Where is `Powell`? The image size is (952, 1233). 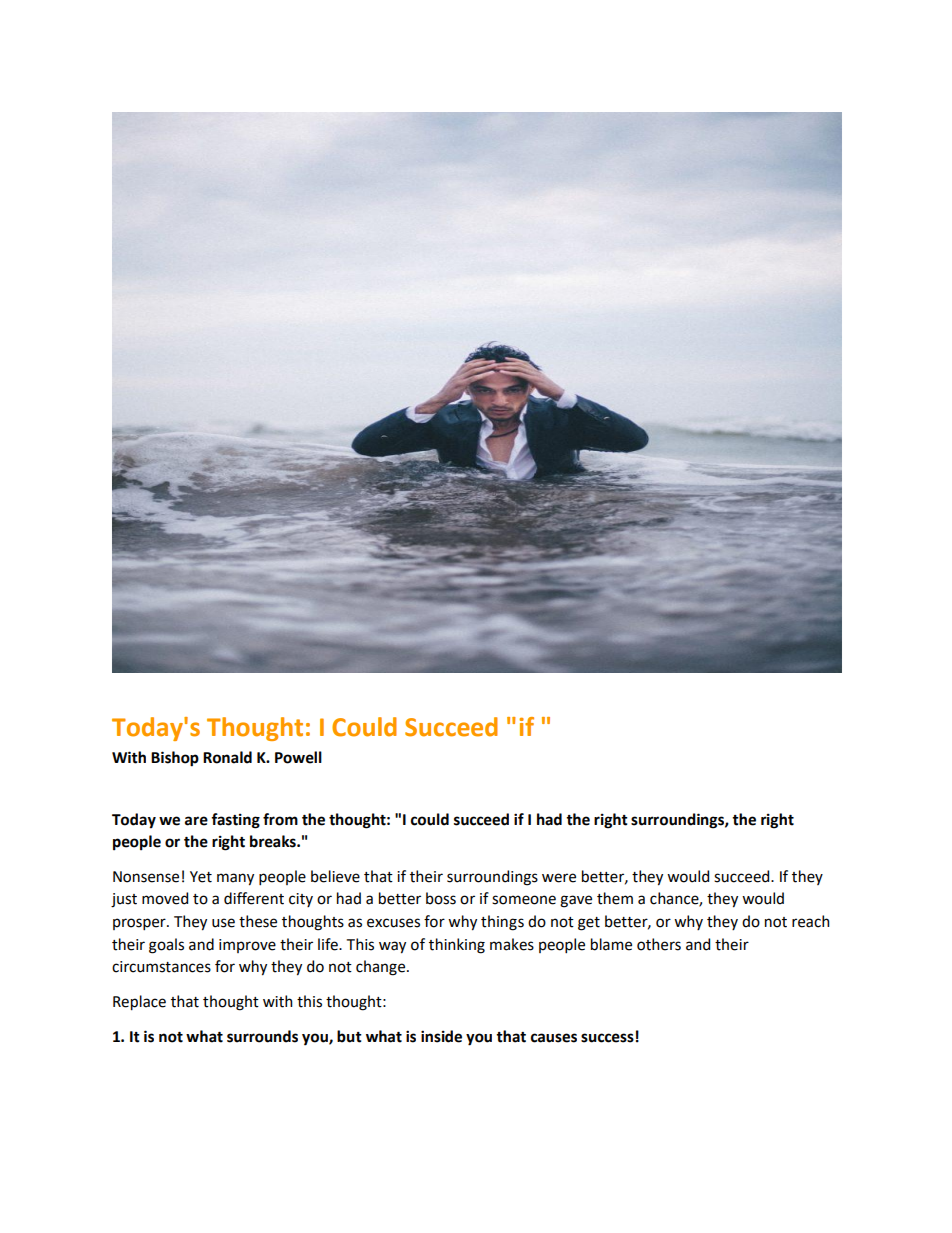 Powell is located at coordinates (298, 757).
